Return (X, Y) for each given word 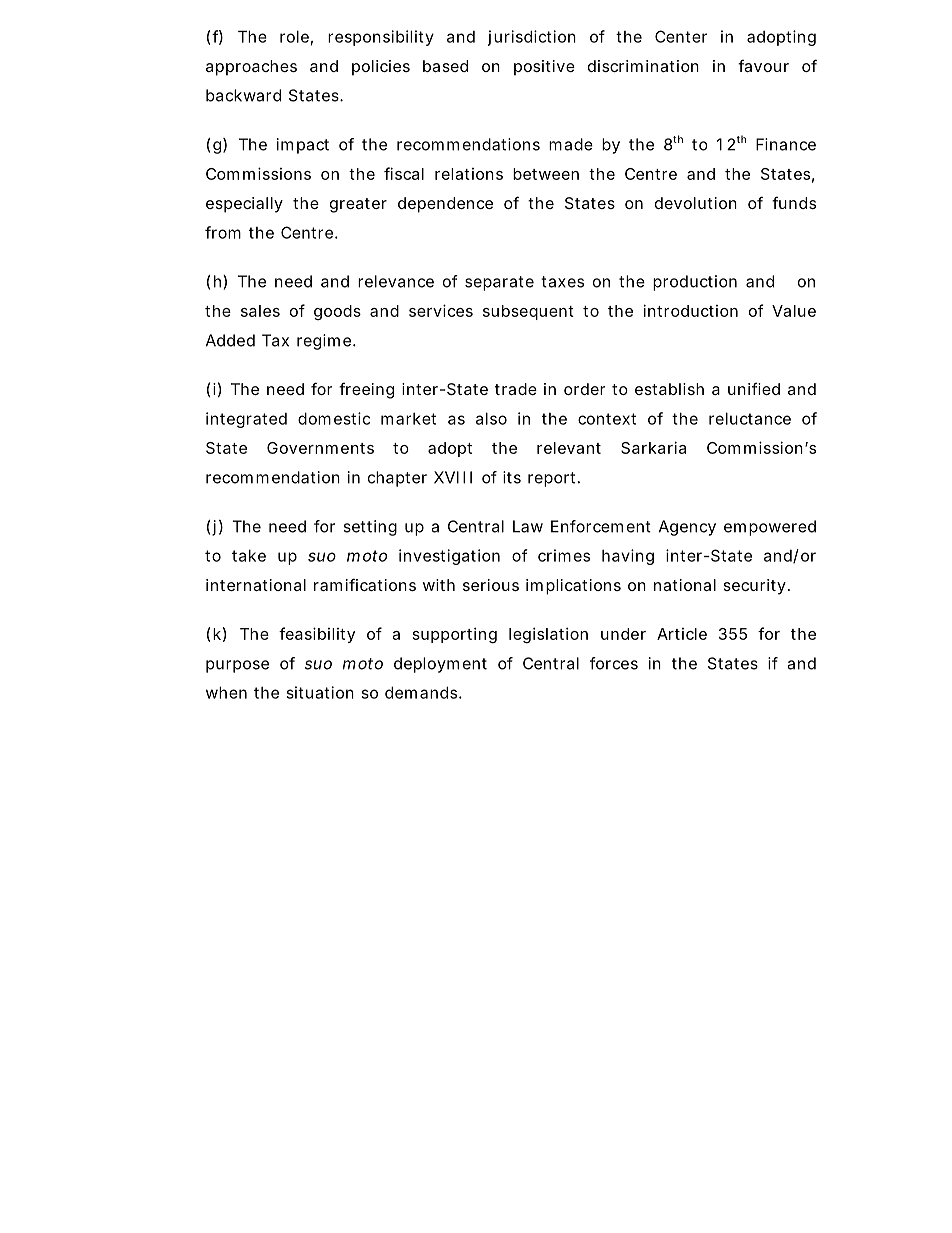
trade (516, 389)
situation (320, 692)
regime (324, 342)
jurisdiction (532, 38)
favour (763, 66)
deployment (440, 665)
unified (754, 388)
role (294, 36)
